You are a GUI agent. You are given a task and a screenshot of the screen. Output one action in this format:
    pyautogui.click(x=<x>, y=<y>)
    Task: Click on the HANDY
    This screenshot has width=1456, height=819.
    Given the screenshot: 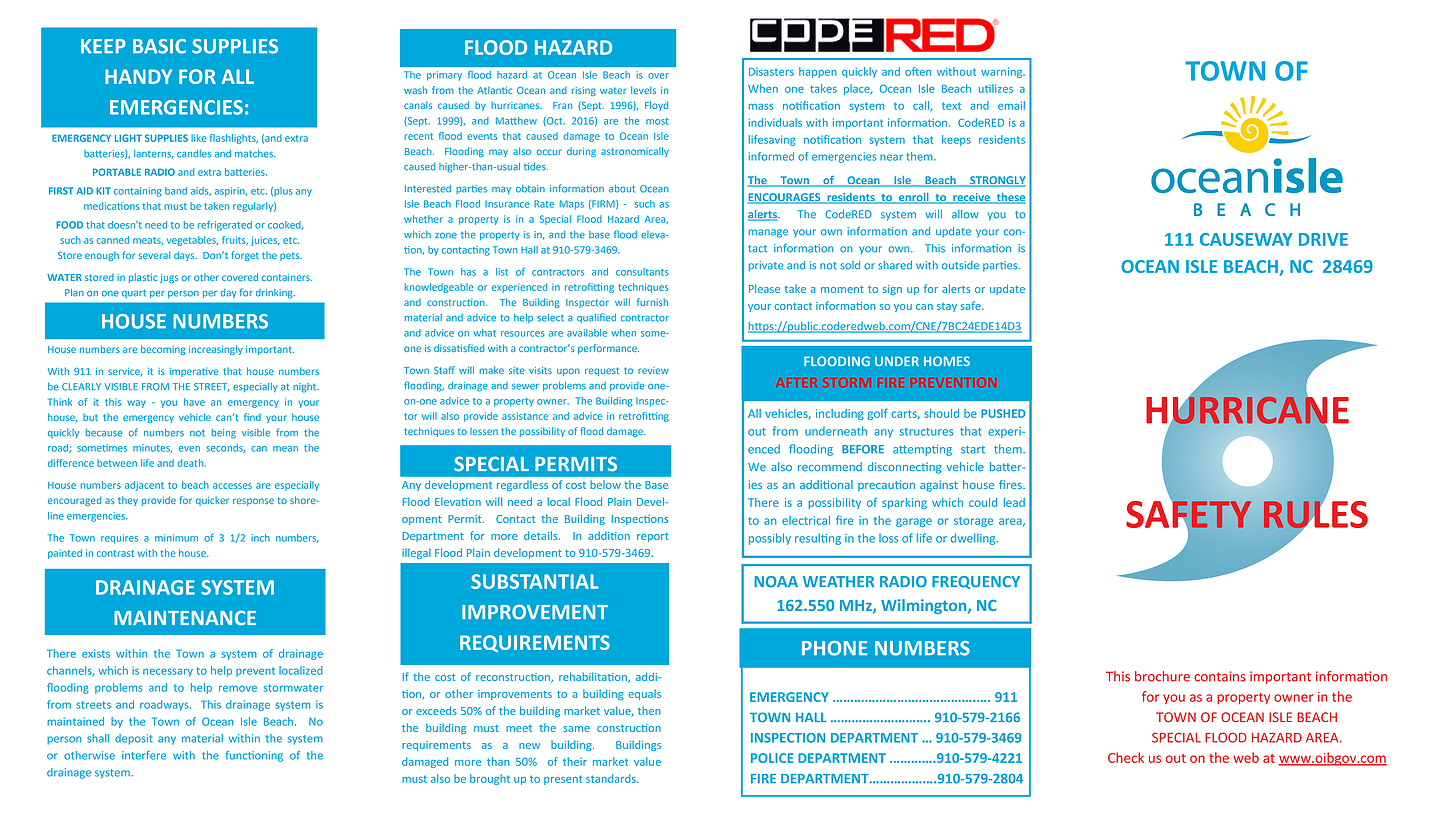 What is the action you would take?
    pyautogui.click(x=138, y=76)
